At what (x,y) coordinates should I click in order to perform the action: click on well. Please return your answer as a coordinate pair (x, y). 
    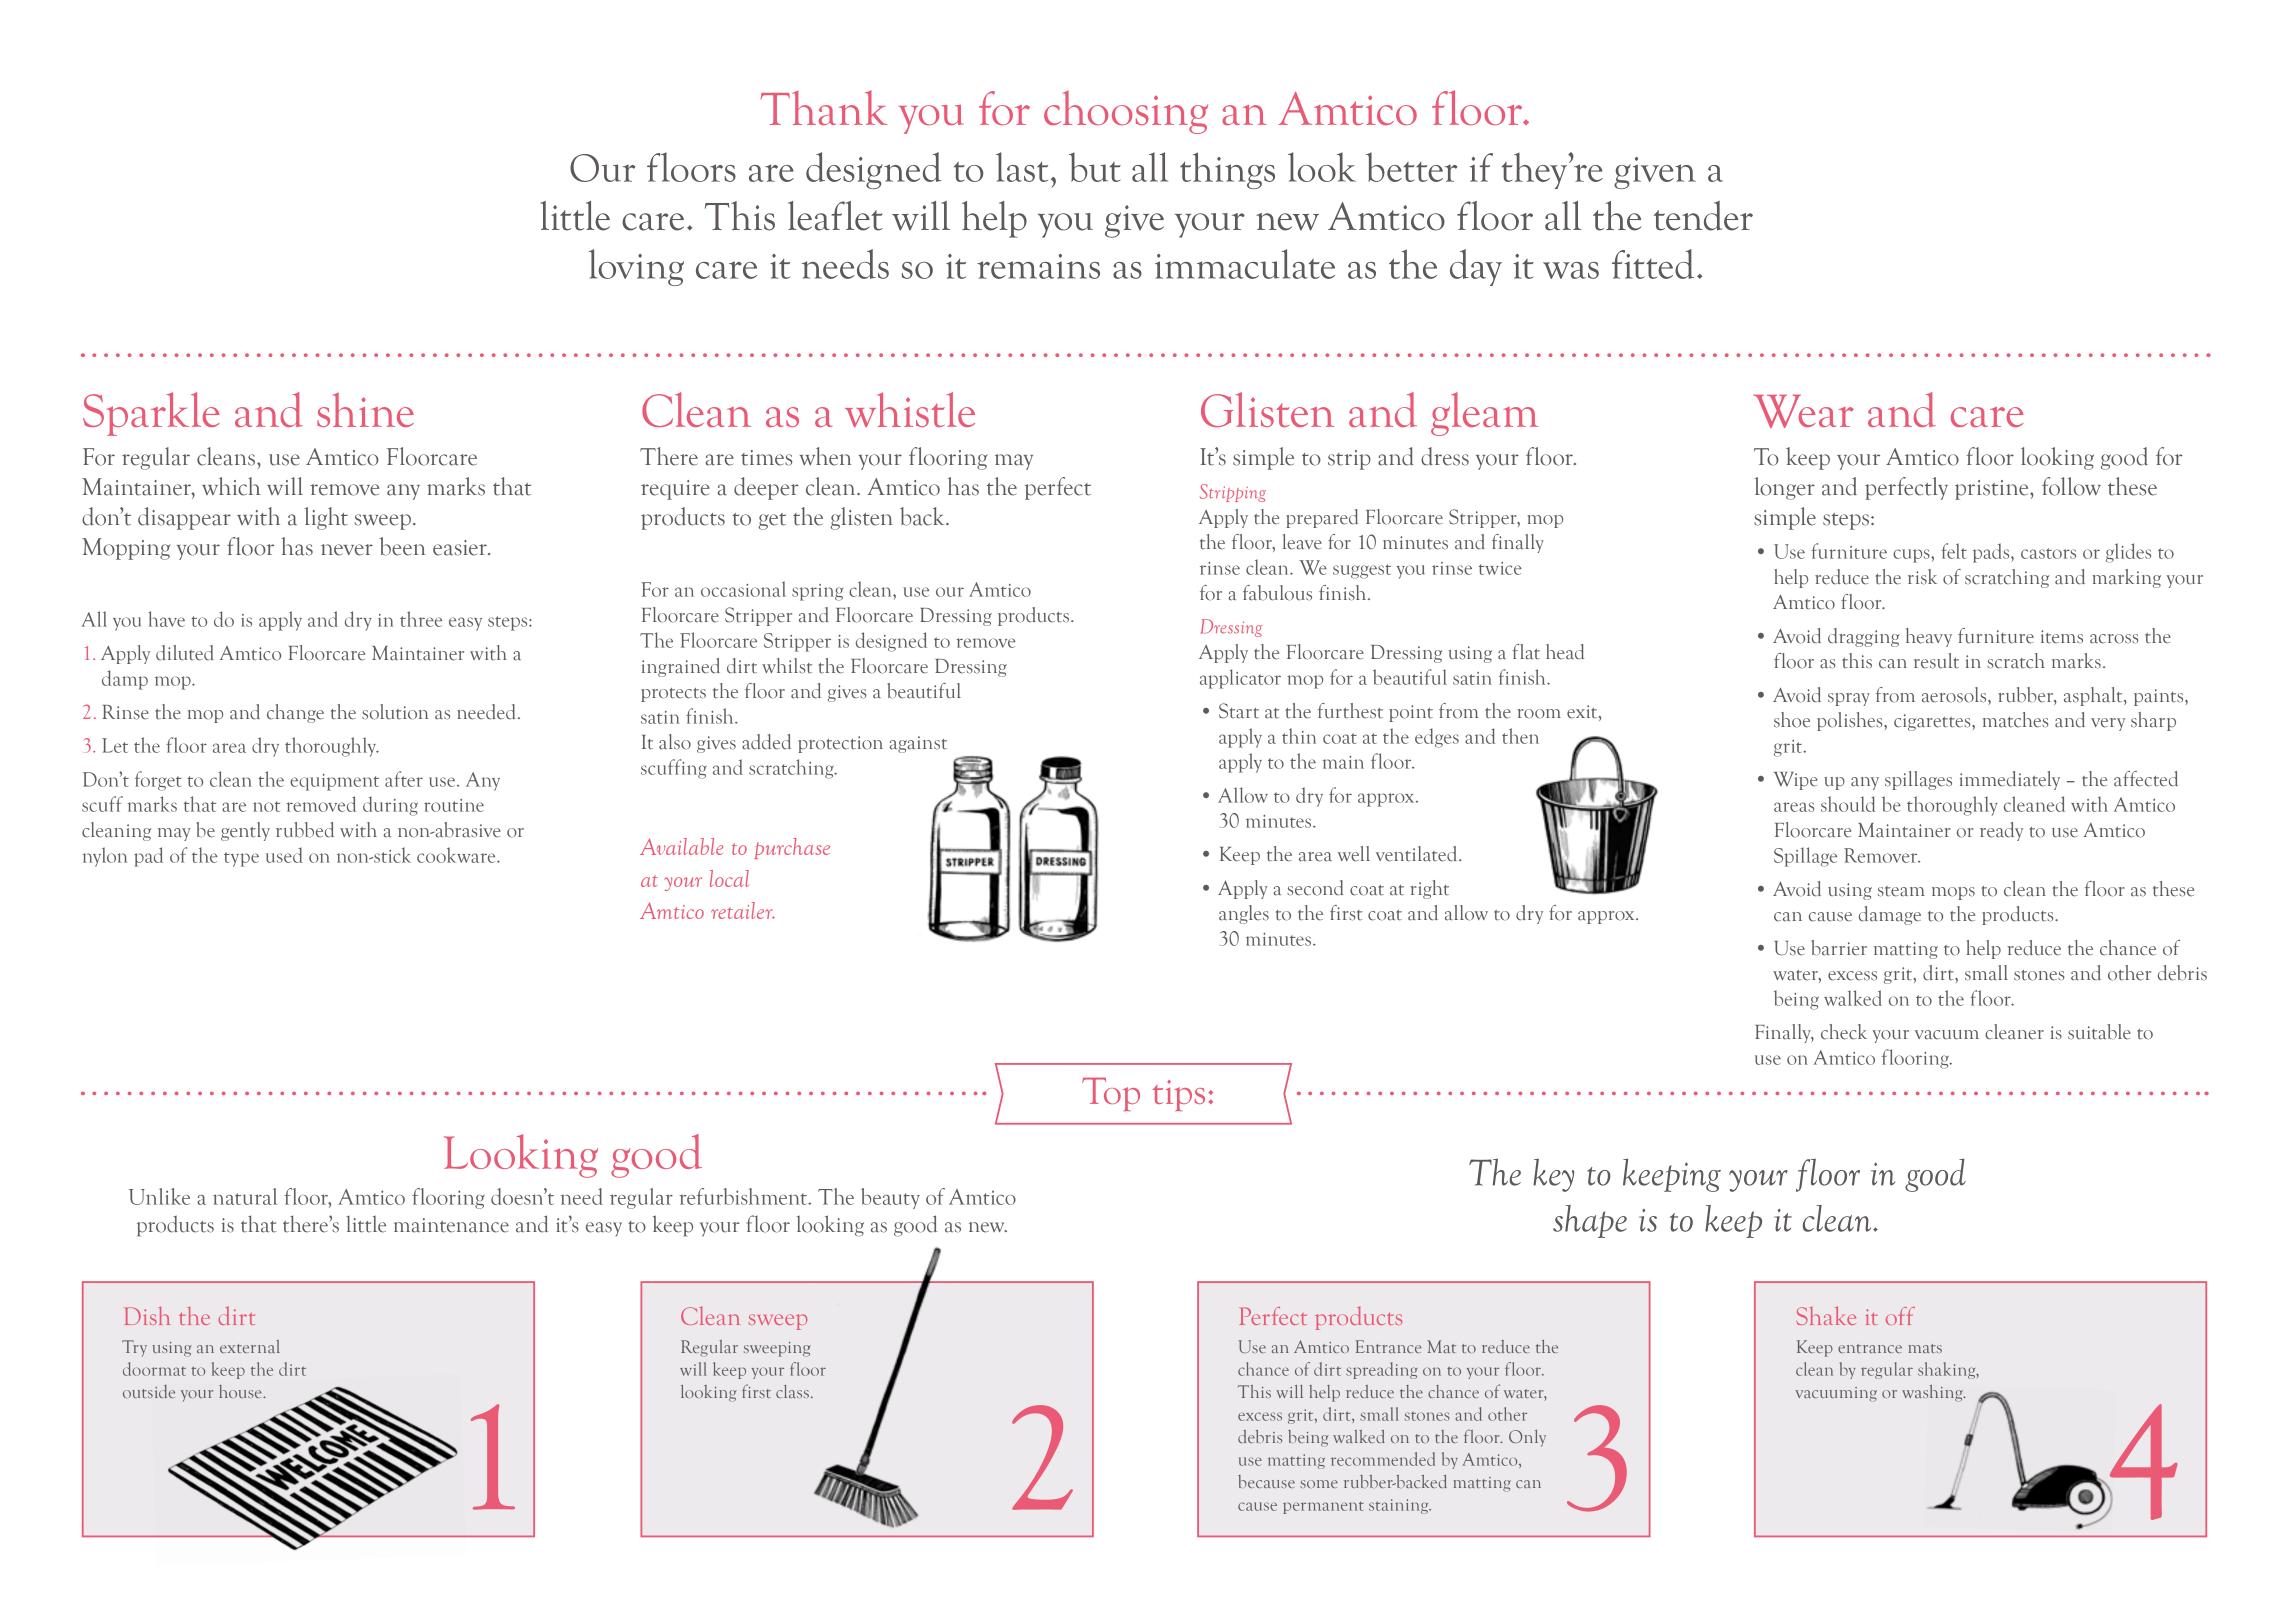
    Looking at the image, I should click on (1354, 854).
